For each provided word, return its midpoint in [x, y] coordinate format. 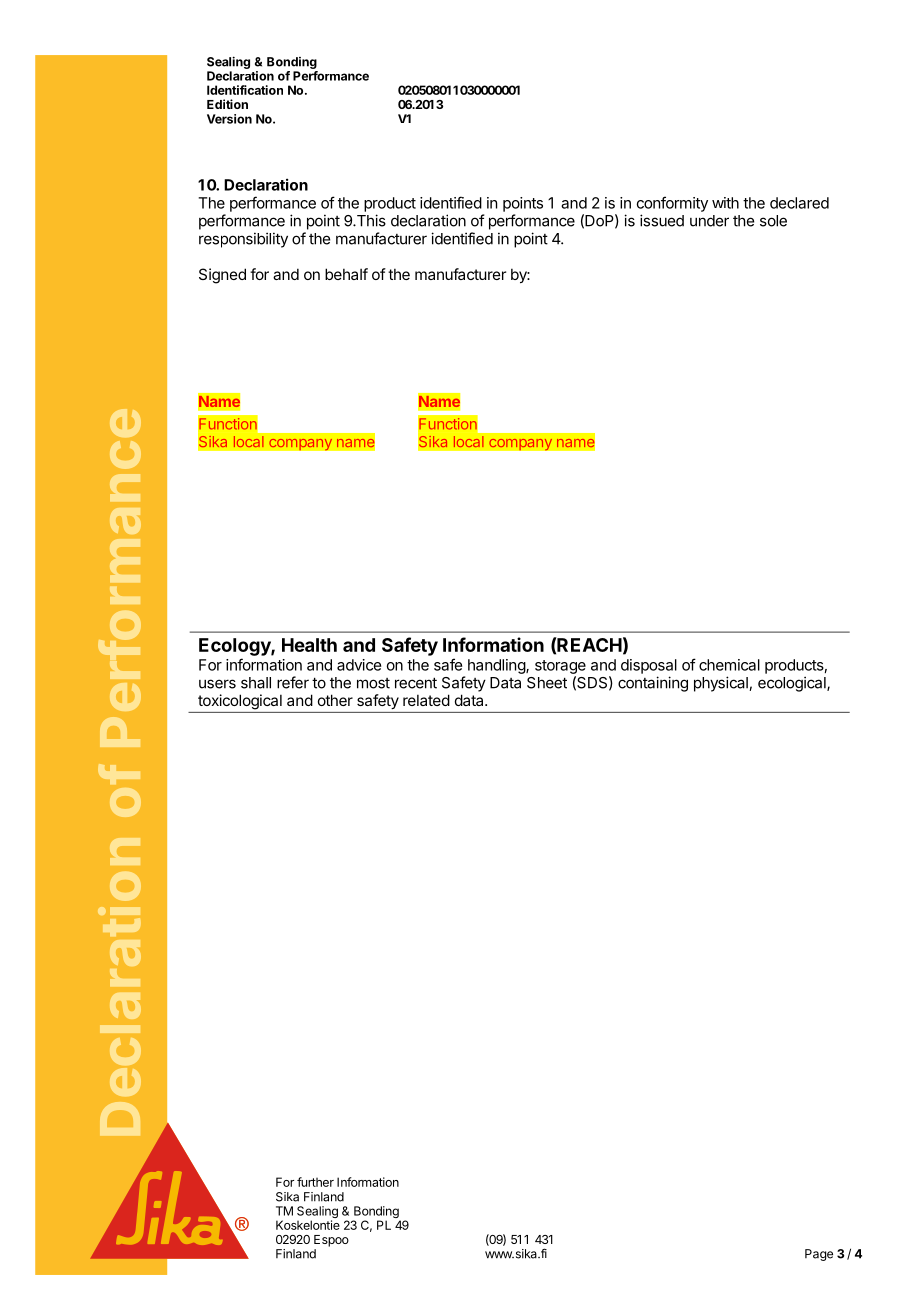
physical [722, 684]
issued [662, 220]
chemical [729, 665]
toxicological [240, 702]
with [725, 203]
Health [309, 645]
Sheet [547, 683]
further [315, 1182]
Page [819, 1255]
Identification [245, 90]
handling [497, 666]
